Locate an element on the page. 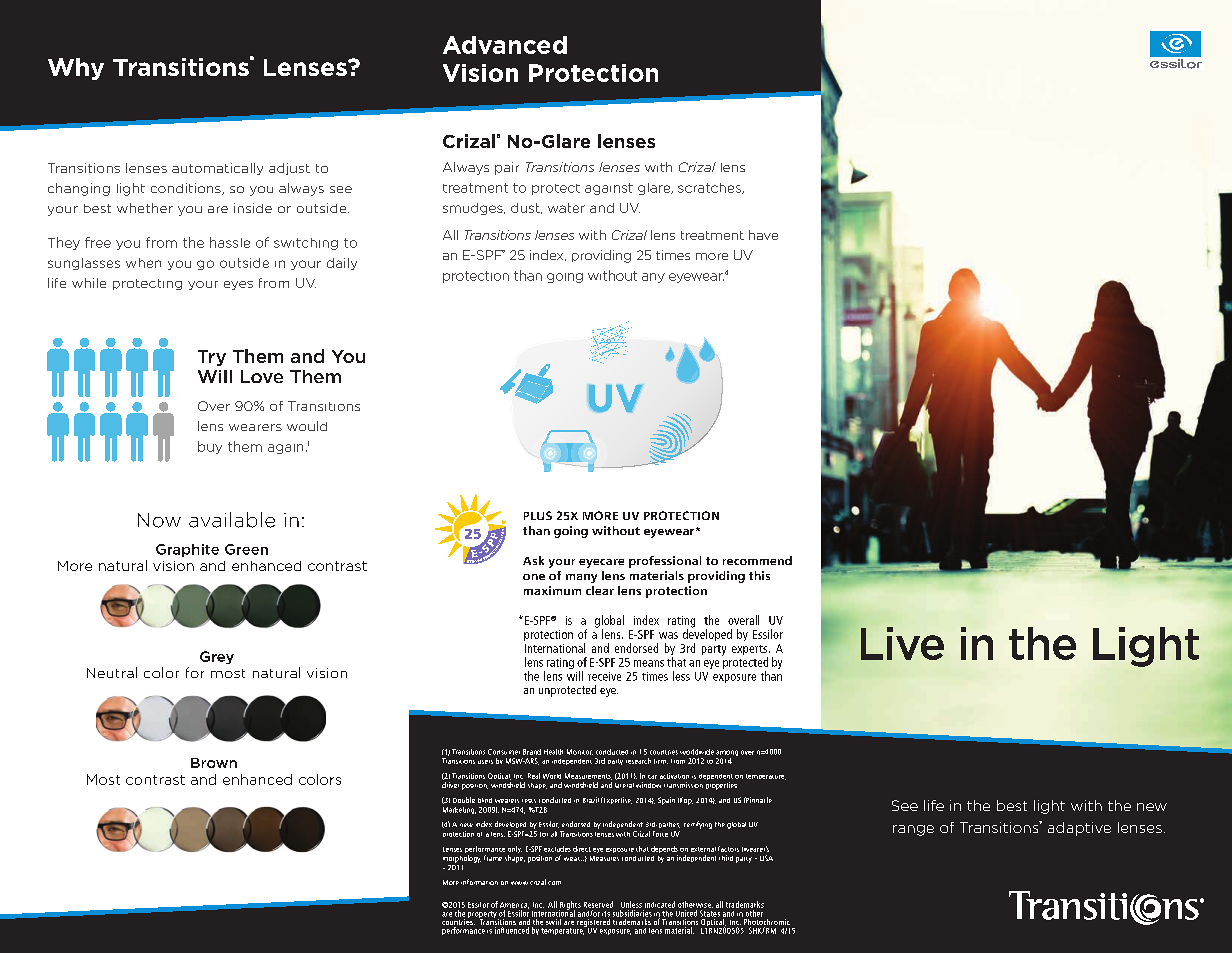 This document has height=953, width=1232. morphology is located at coordinates (462, 859).
